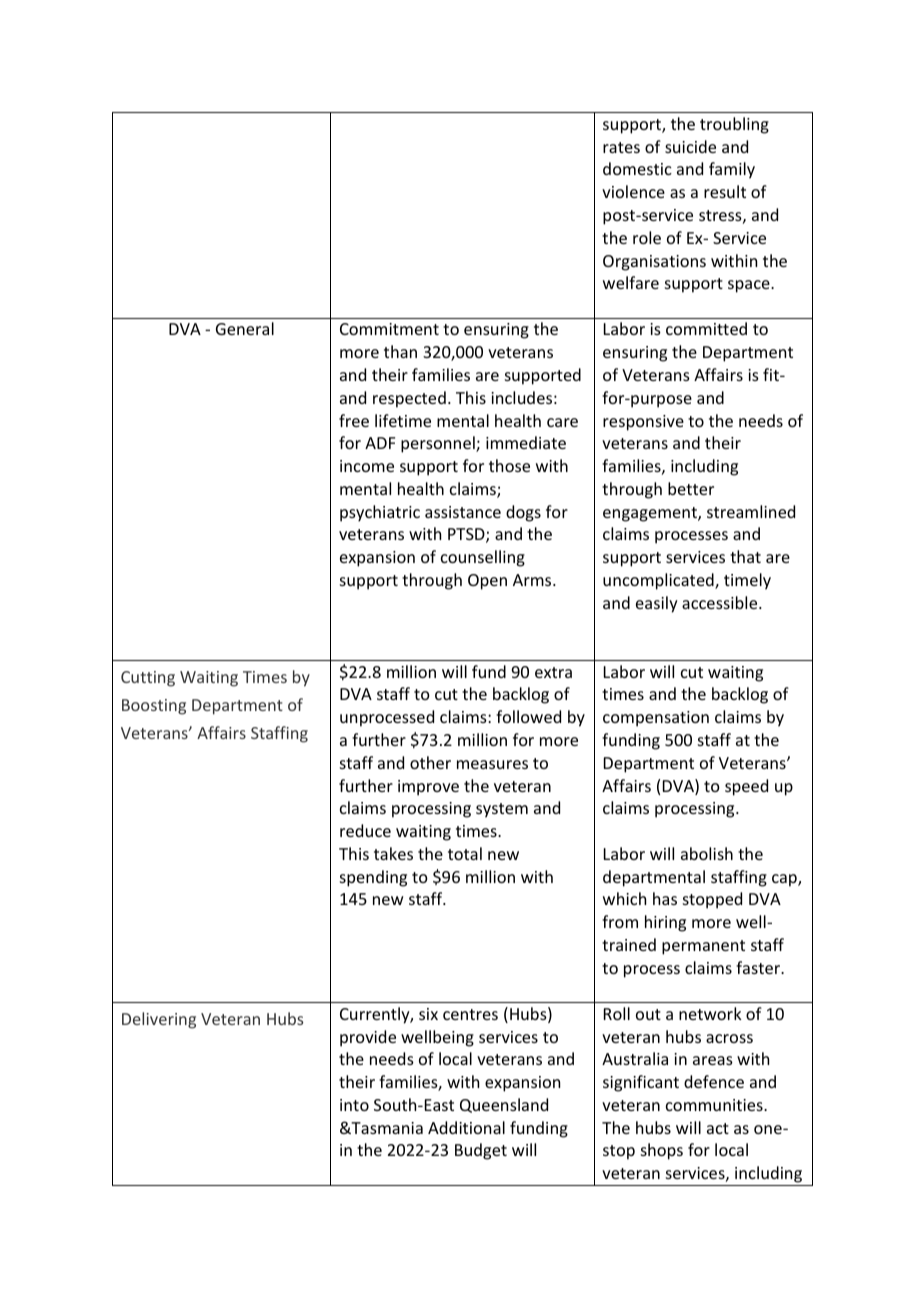 The width and height of the screenshot is (924, 1308). What do you see at coordinates (245, 328) in the screenshot?
I see `General` at bounding box center [245, 328].
